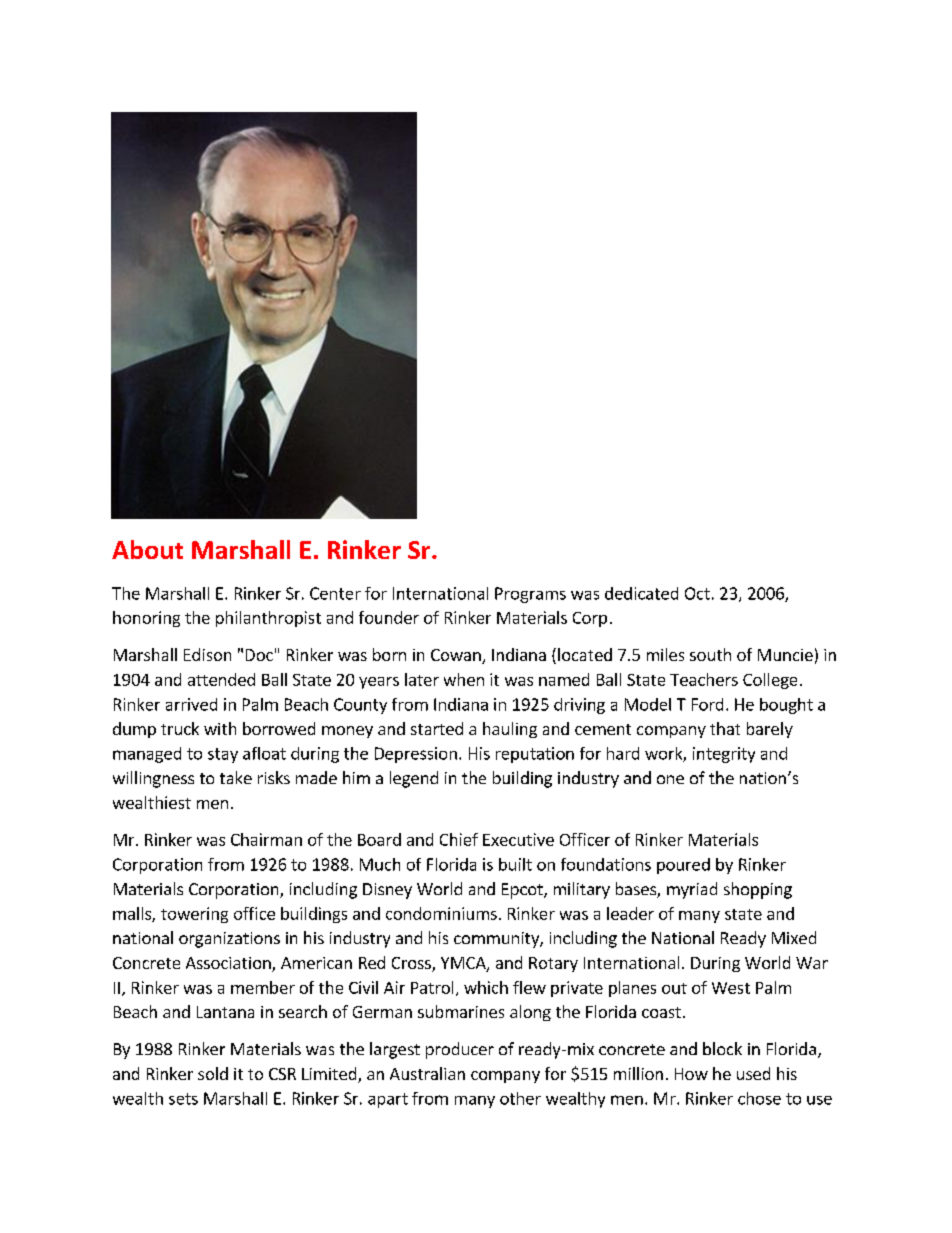 The image size is (952, 1233). What do you see at coordinates (697, 593) in the screenshot?
I see `Oct` at bounding box center [697, 593].
